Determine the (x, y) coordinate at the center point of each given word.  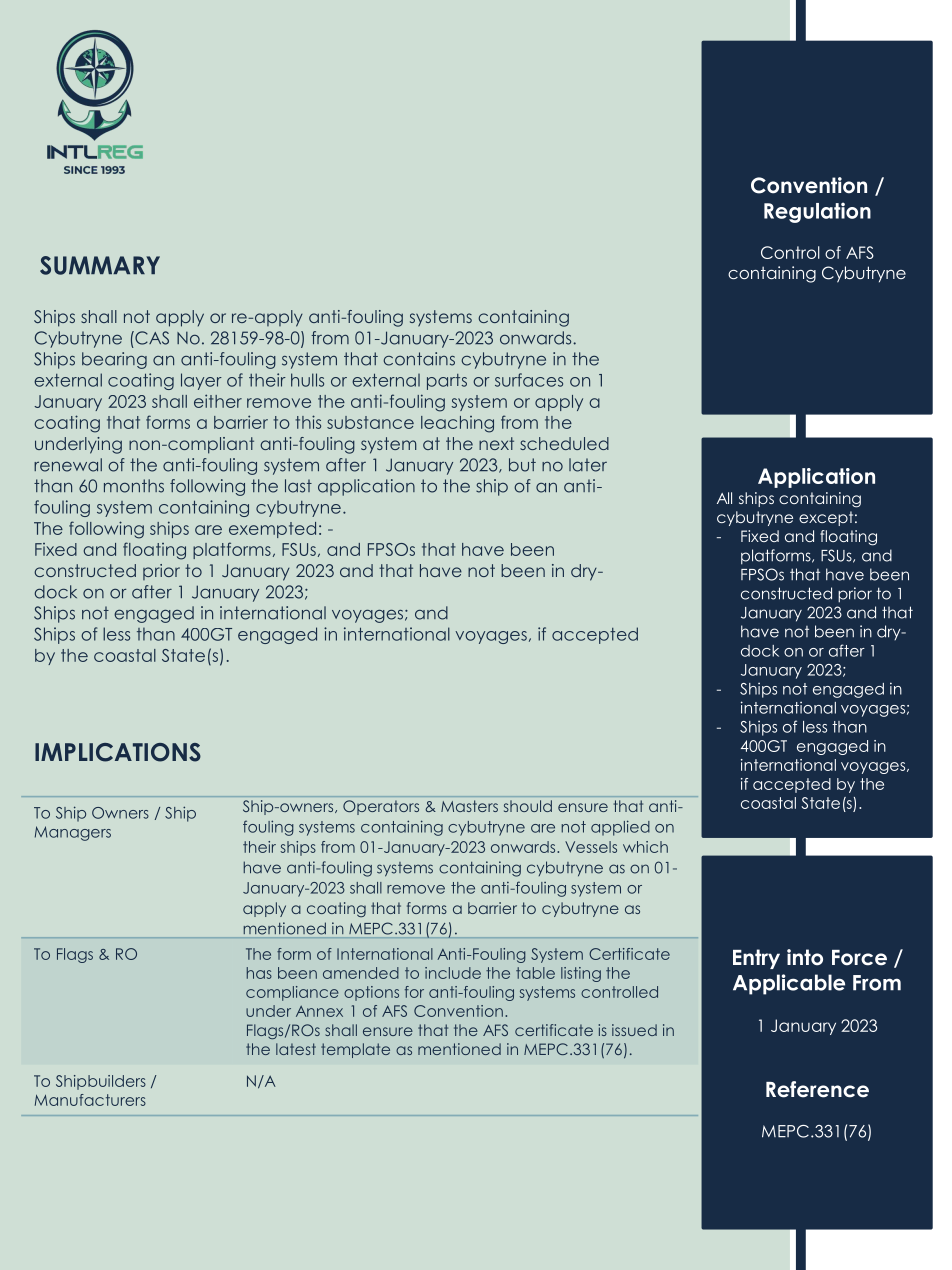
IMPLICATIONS (118, 752)
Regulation (817, 212)
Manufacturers (90, 1100)
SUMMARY (100, 265)
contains (419, 359)
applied (620, 828)
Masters (469, 806)
